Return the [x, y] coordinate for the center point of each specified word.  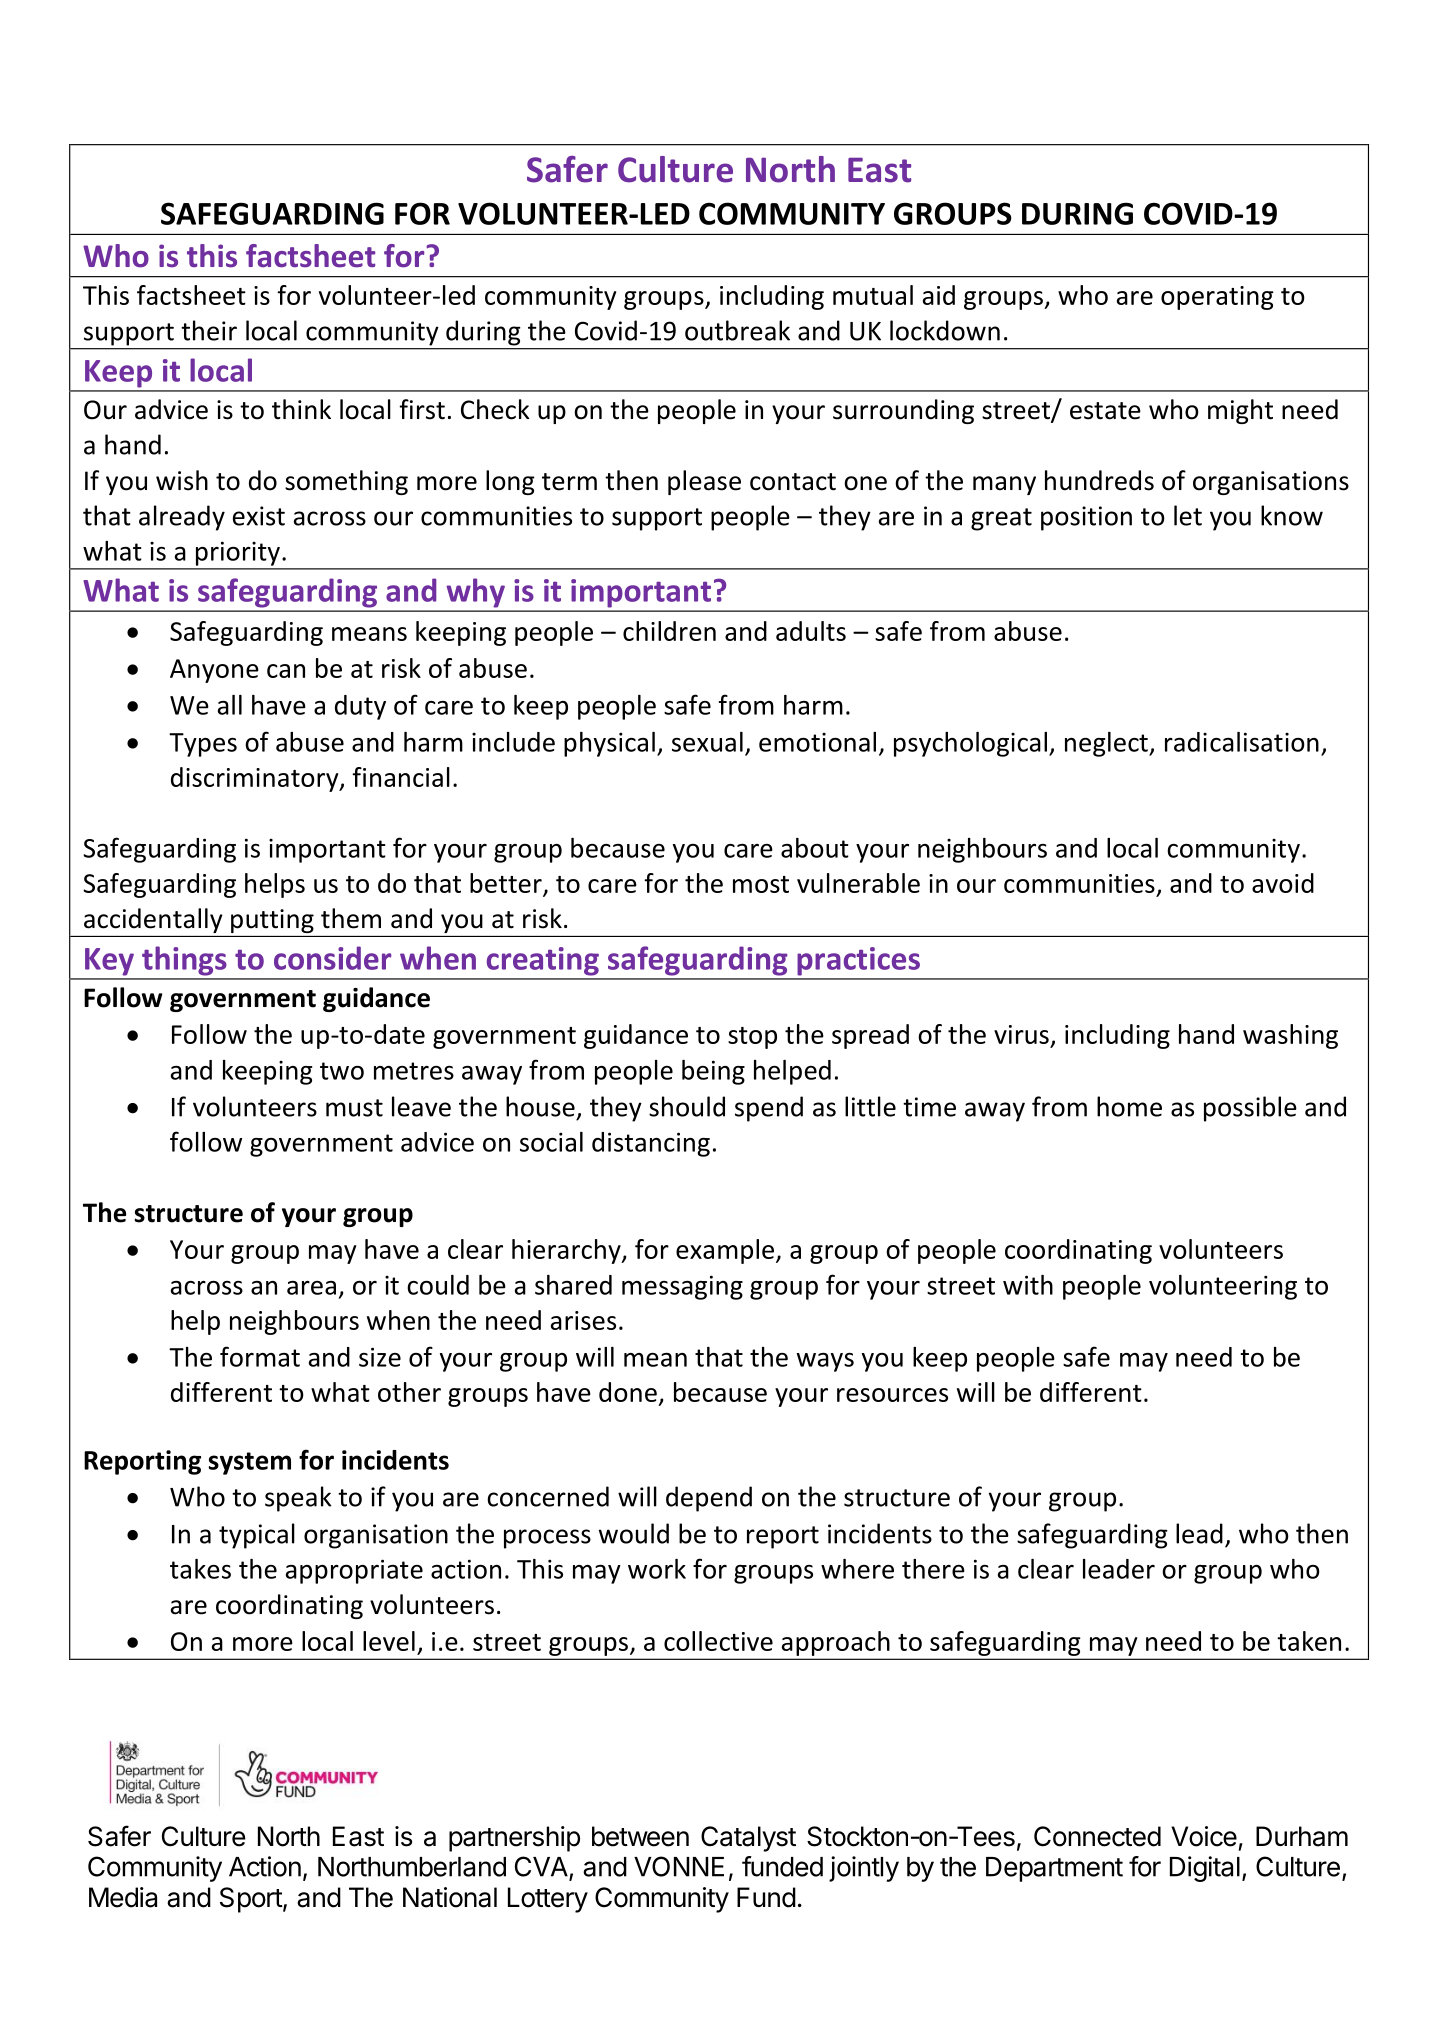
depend [709, 1499]
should [687, 1106]
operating [1217, 298]
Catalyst [748, 1839]
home [1129, 1106]
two [342, 1071]
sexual [707, 742]
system [249, 1463]
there [933, 1569]
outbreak [737, 330]
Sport [251, 1900]
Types [203, 745]
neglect [1107, 744]
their [209, 330]
